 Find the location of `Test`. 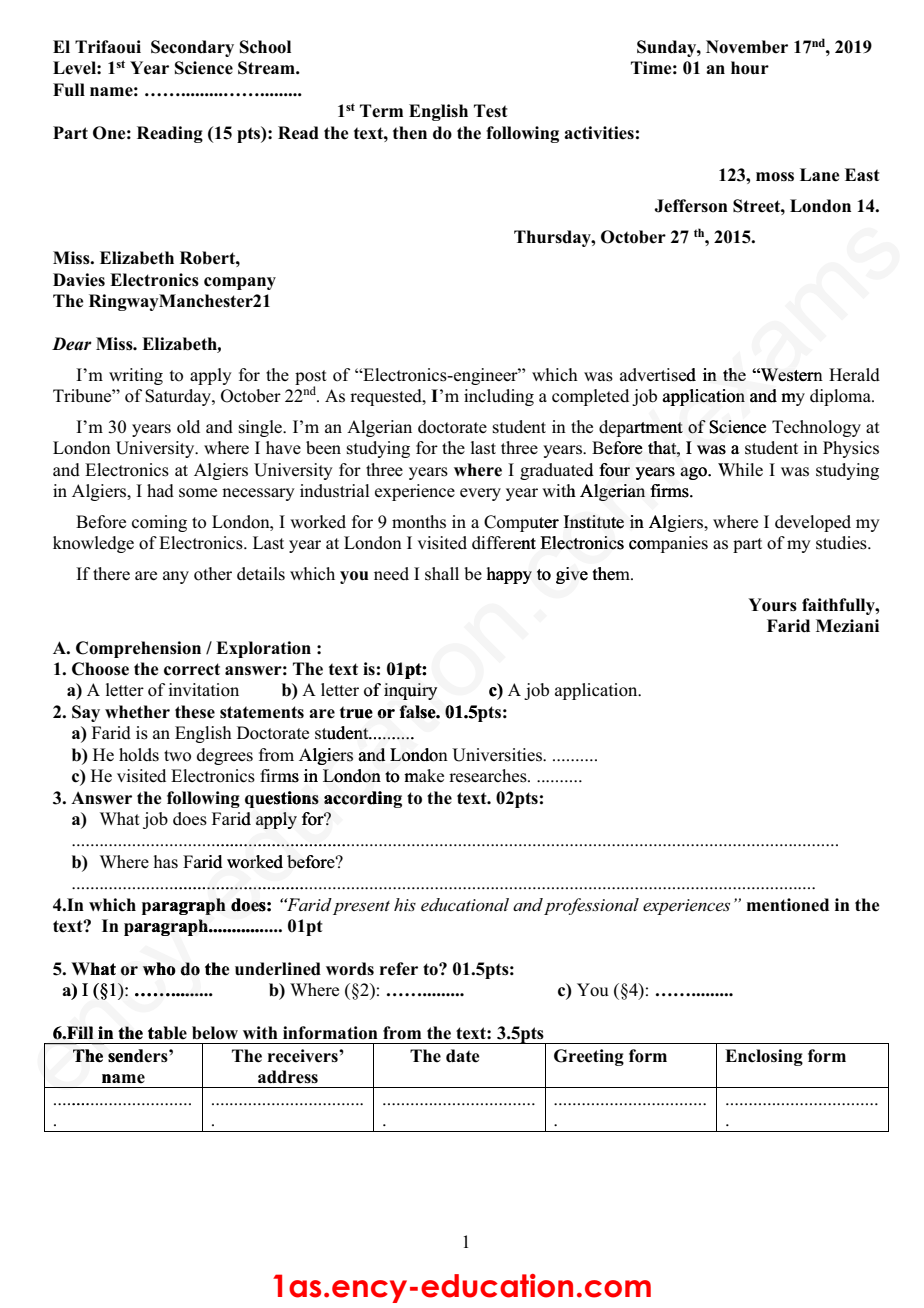

Test is located at coordinates (491, 110).
